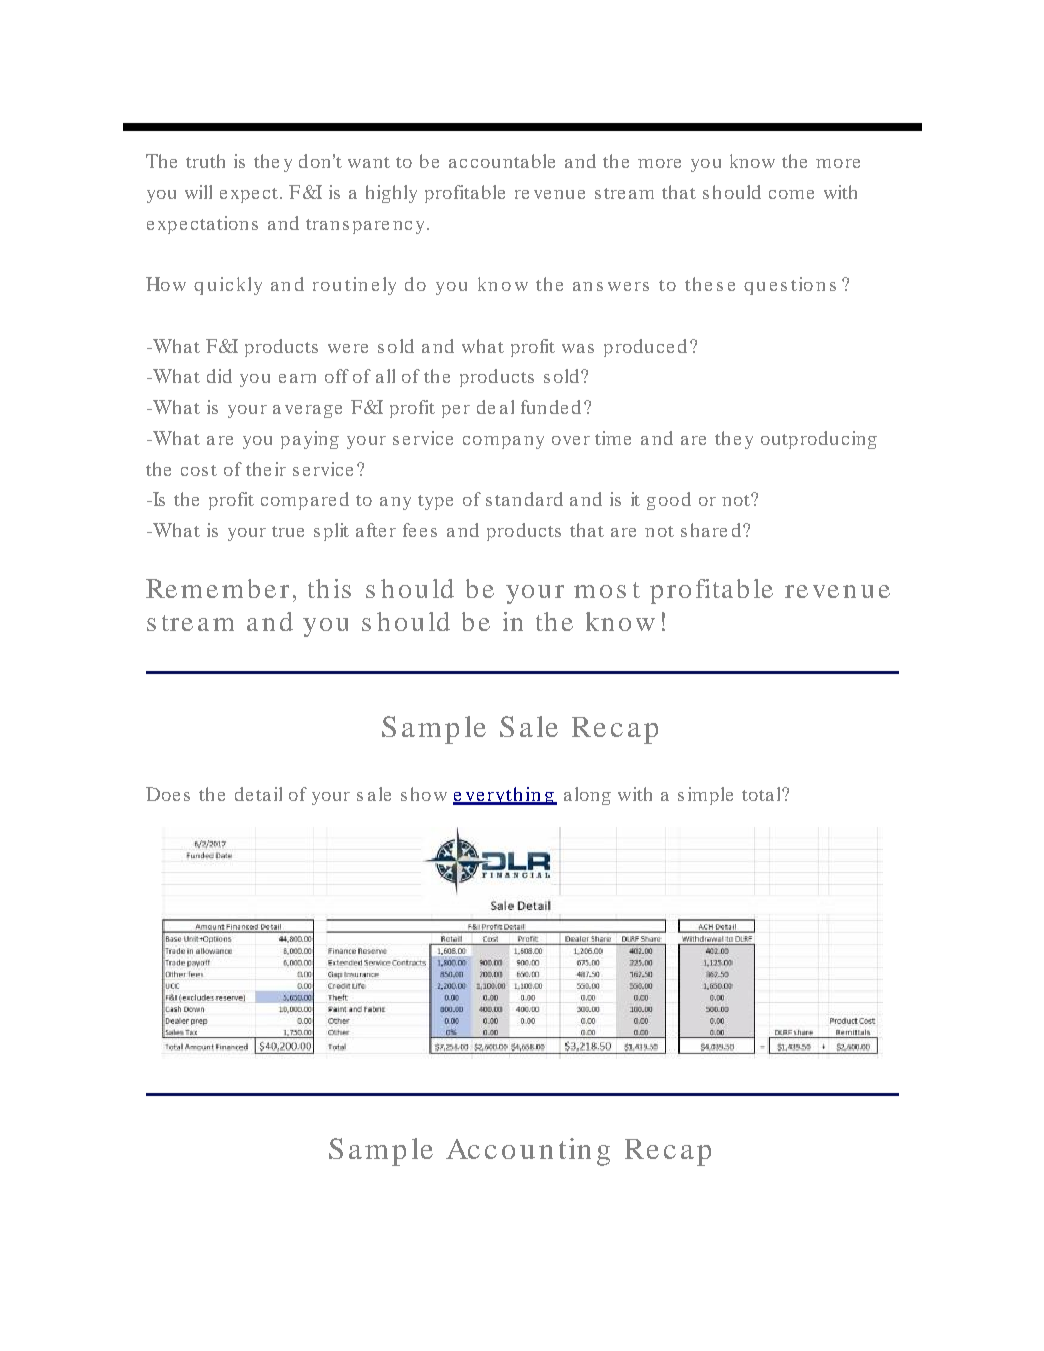  What do you see at coordinates (587, 796) in the document?
I see `along` at bounding box center [587, 796].
